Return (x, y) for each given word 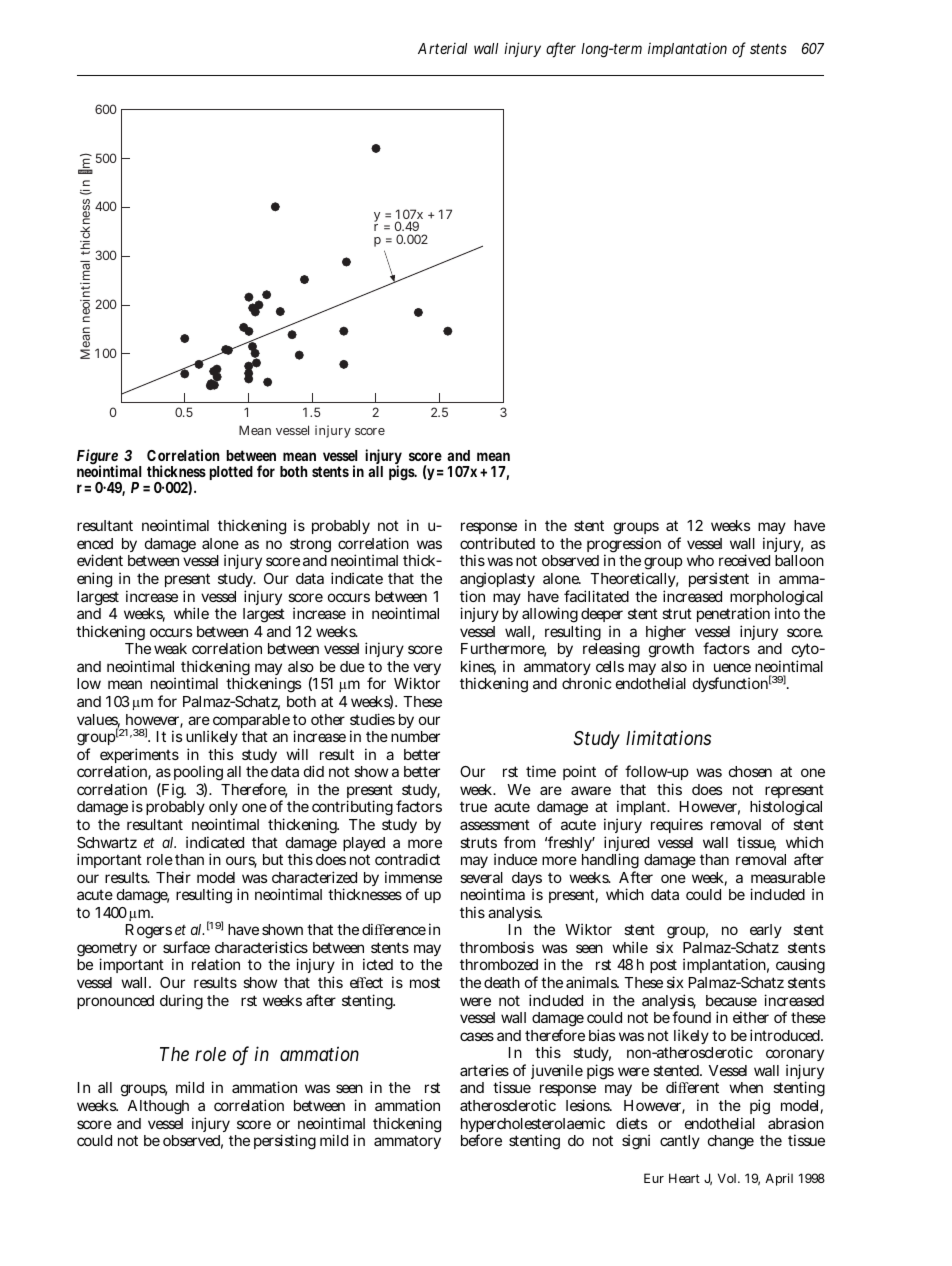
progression (624, 546)
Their (173, 877)
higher (667, 634)
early (766, 931)
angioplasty (497, 581)
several (481, 877)
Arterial (442, 48)
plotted (231, 473)
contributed (497, 543)
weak (170, 648)
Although (158, 1107)
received (744, 560)
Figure (97, 458)
